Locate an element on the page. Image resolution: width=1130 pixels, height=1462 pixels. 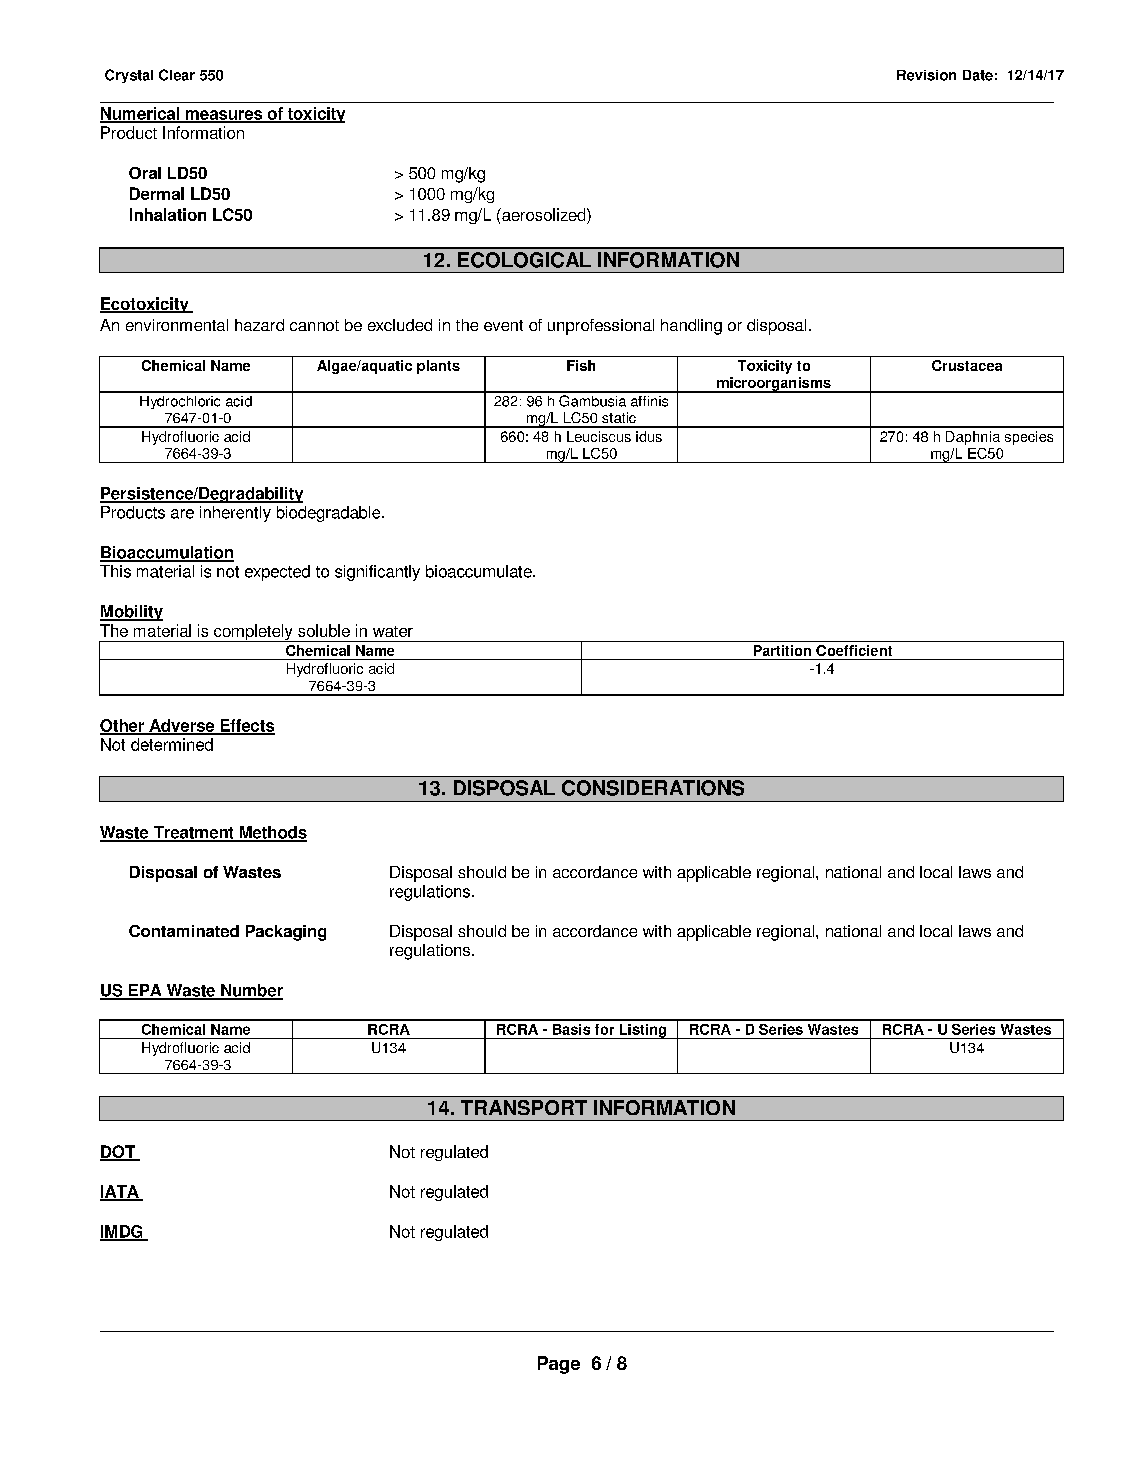
Revision is located at coordinates (926, 75).
